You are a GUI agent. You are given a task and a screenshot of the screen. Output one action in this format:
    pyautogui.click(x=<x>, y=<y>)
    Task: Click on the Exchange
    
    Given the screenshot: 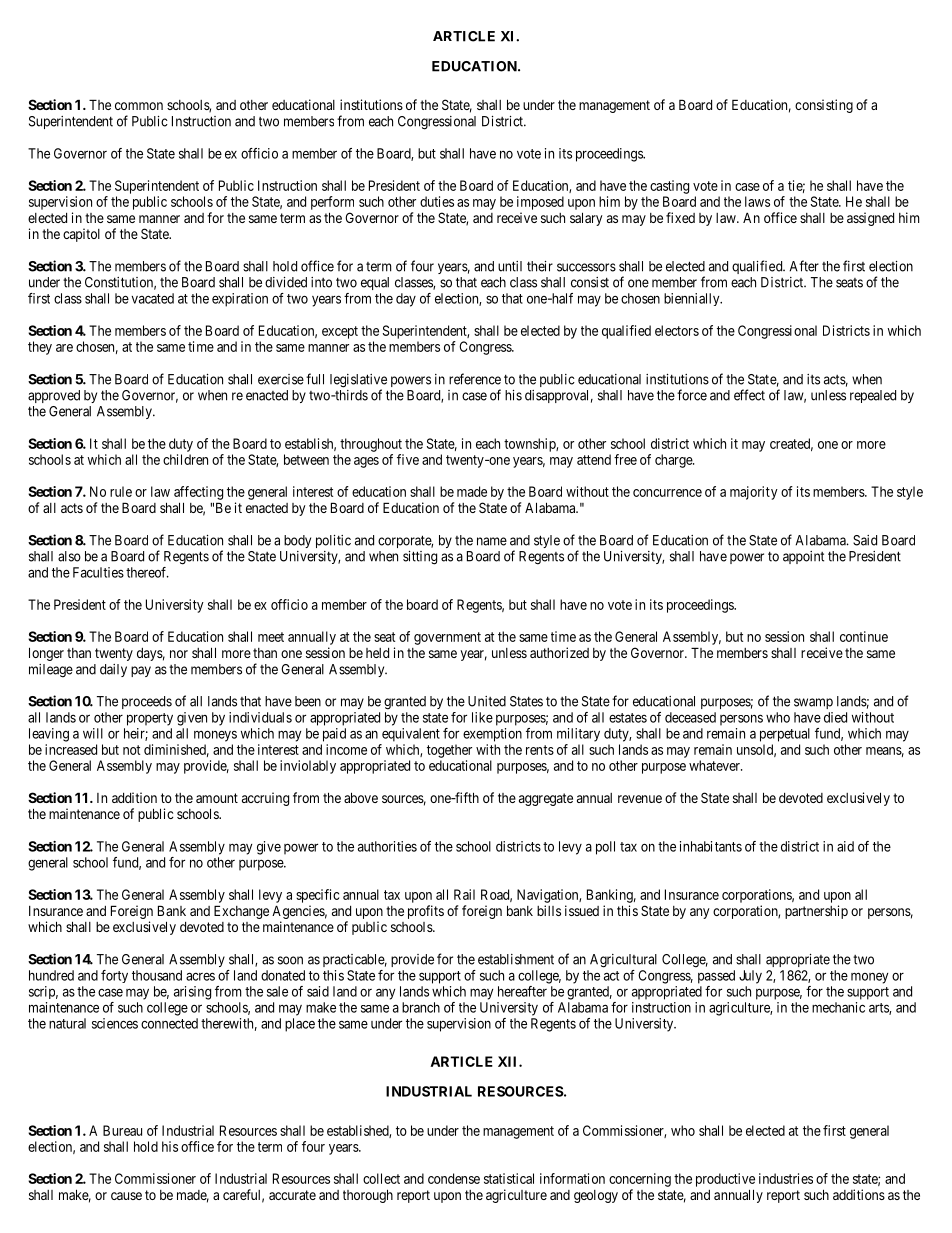 What is the action you would take?
    pyautogui.click(x=241, y=912)
